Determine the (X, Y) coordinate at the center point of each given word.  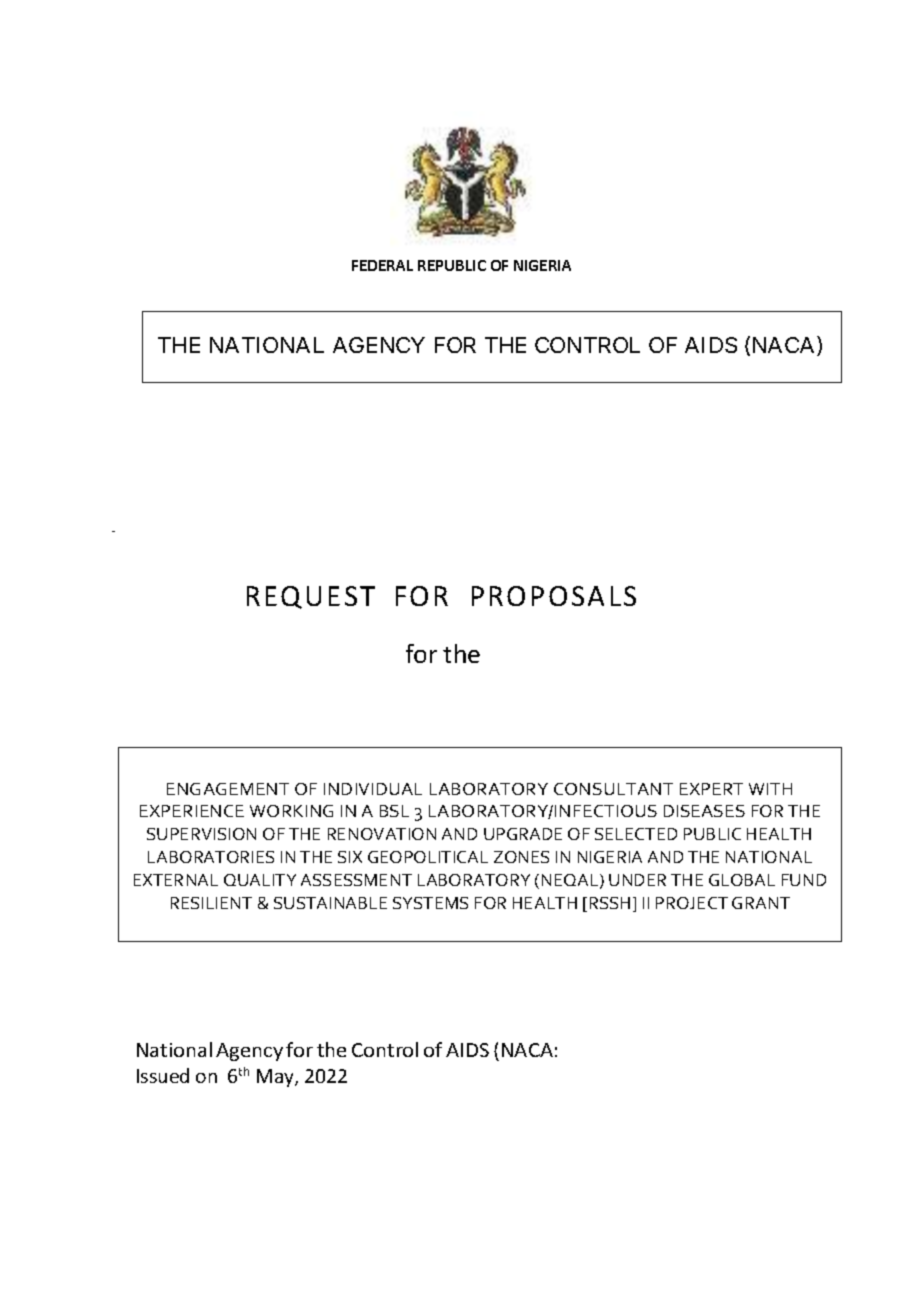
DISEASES (704, 811)
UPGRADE (523, 834)
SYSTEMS (430, 903)
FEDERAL (382, 265)
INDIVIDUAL (373, 789)
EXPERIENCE (192, 811)
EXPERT (711, 789)
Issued (163, 1075)
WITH (770, 789)
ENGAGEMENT (228, 789)
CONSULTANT (613, 789)
